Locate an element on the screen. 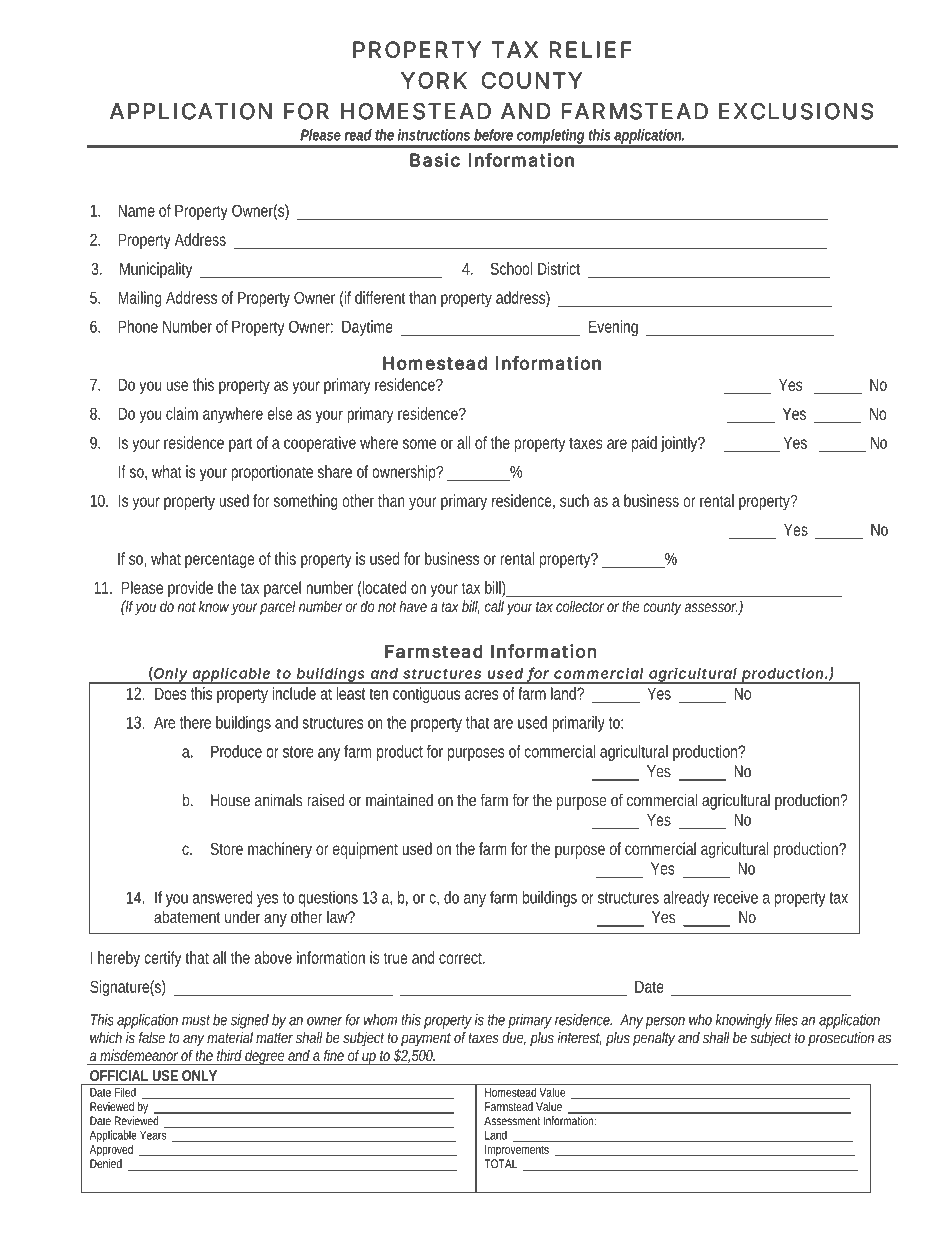 The image size is (952, 1233). EXCLUSIONS is located at coordinates (796, 111).
